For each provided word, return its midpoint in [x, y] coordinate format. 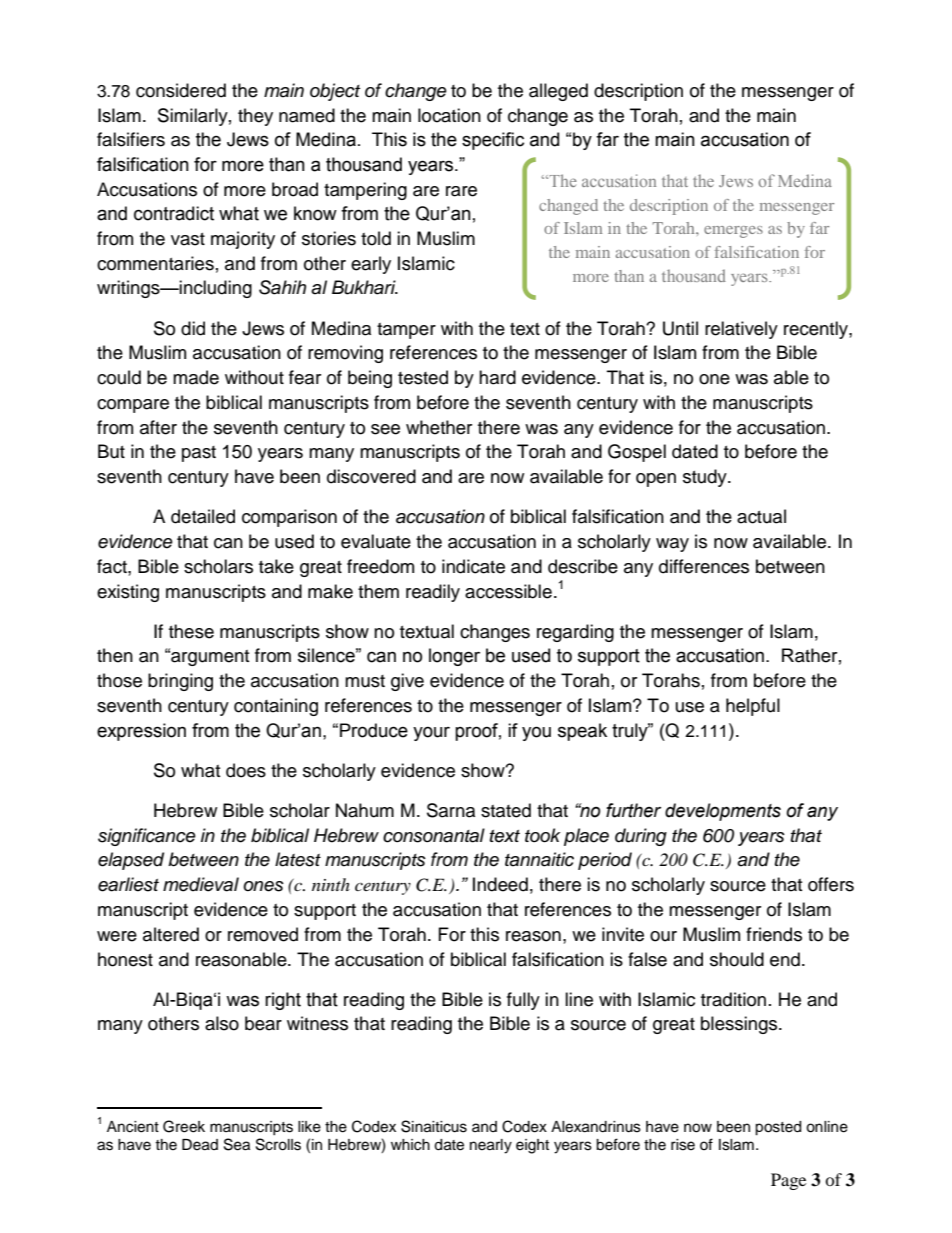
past [199, 454]
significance [147, 837]
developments [723, 812]
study [706, 478]
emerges [733, 232]
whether [439, 427]
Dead [200, 1145]
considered [181, 90]
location [449, 115]
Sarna [451, 810]
